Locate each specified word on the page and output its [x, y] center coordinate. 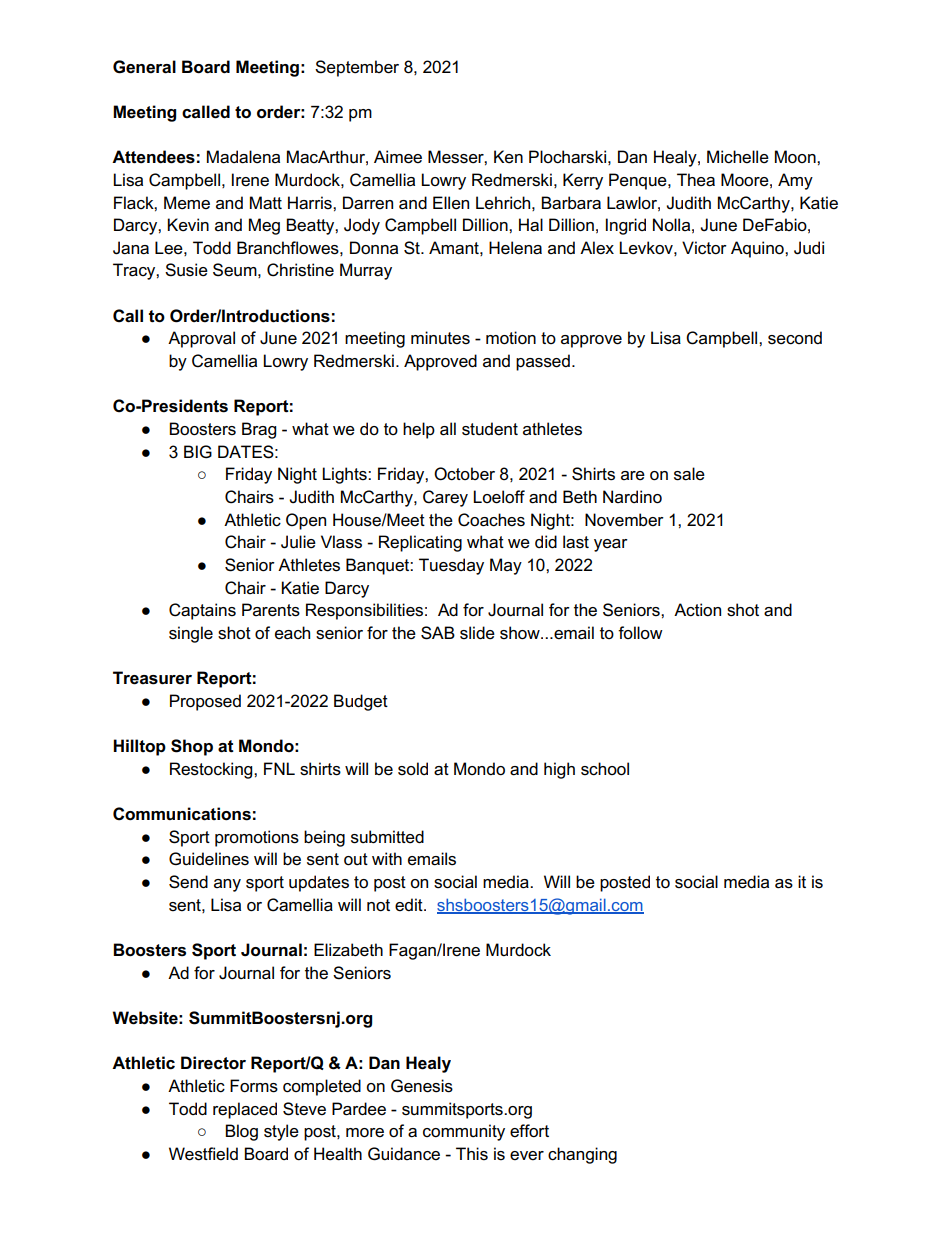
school [605, 769]
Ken [508, 157]
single [191, 634]
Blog [241, 1132]
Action [697, 610]
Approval [201, 339]
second [795, 338]
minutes [440, 338]
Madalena [243, 157]
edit [410, 905]
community [464, 1132]
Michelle [738, 157]
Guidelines [209, 859]
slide [477, 633]
